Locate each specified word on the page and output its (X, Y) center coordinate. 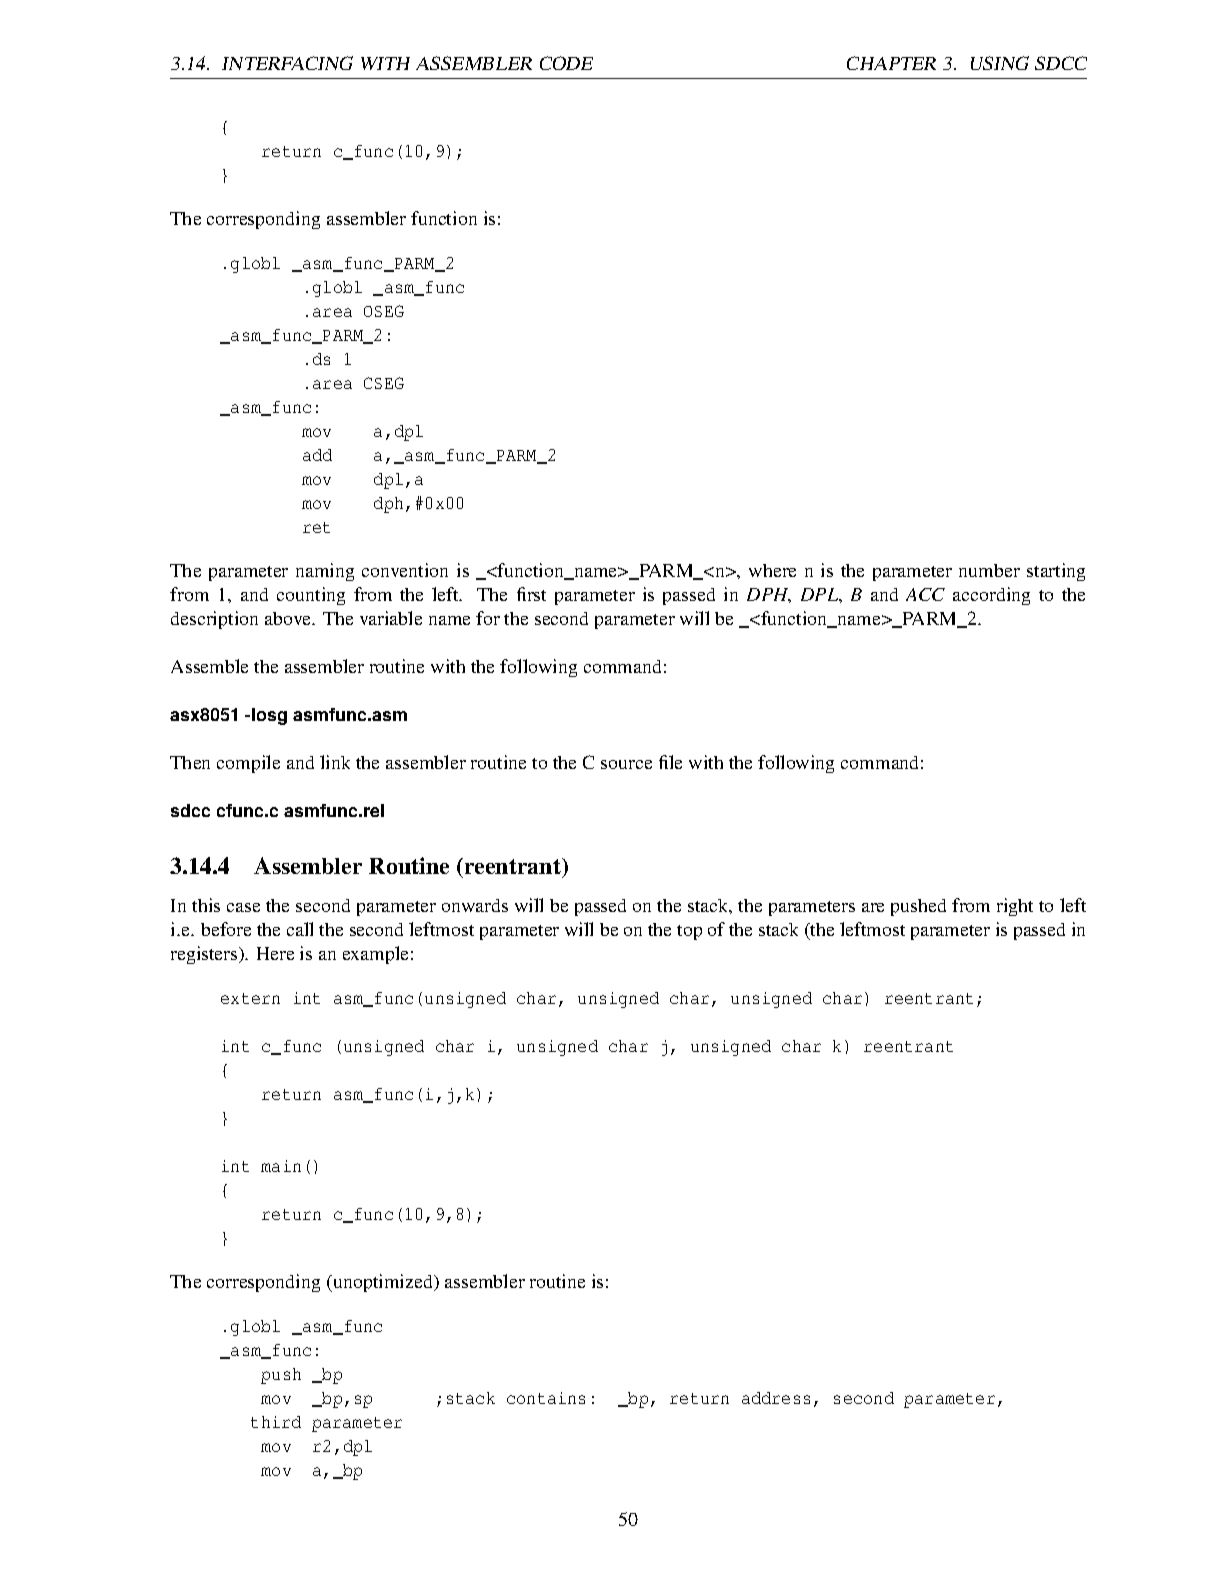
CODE (566, 63)
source (626, 764)
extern (250, 998)
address (776, 1398)
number (989, 570)
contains (546, 1398)
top (689, 932)
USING (1000, 63)
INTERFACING (287, 63)
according (991, 596)
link (335, 762)
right (1015, 907)
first (531, 594)
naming (325, 572)
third (276, 1422)
